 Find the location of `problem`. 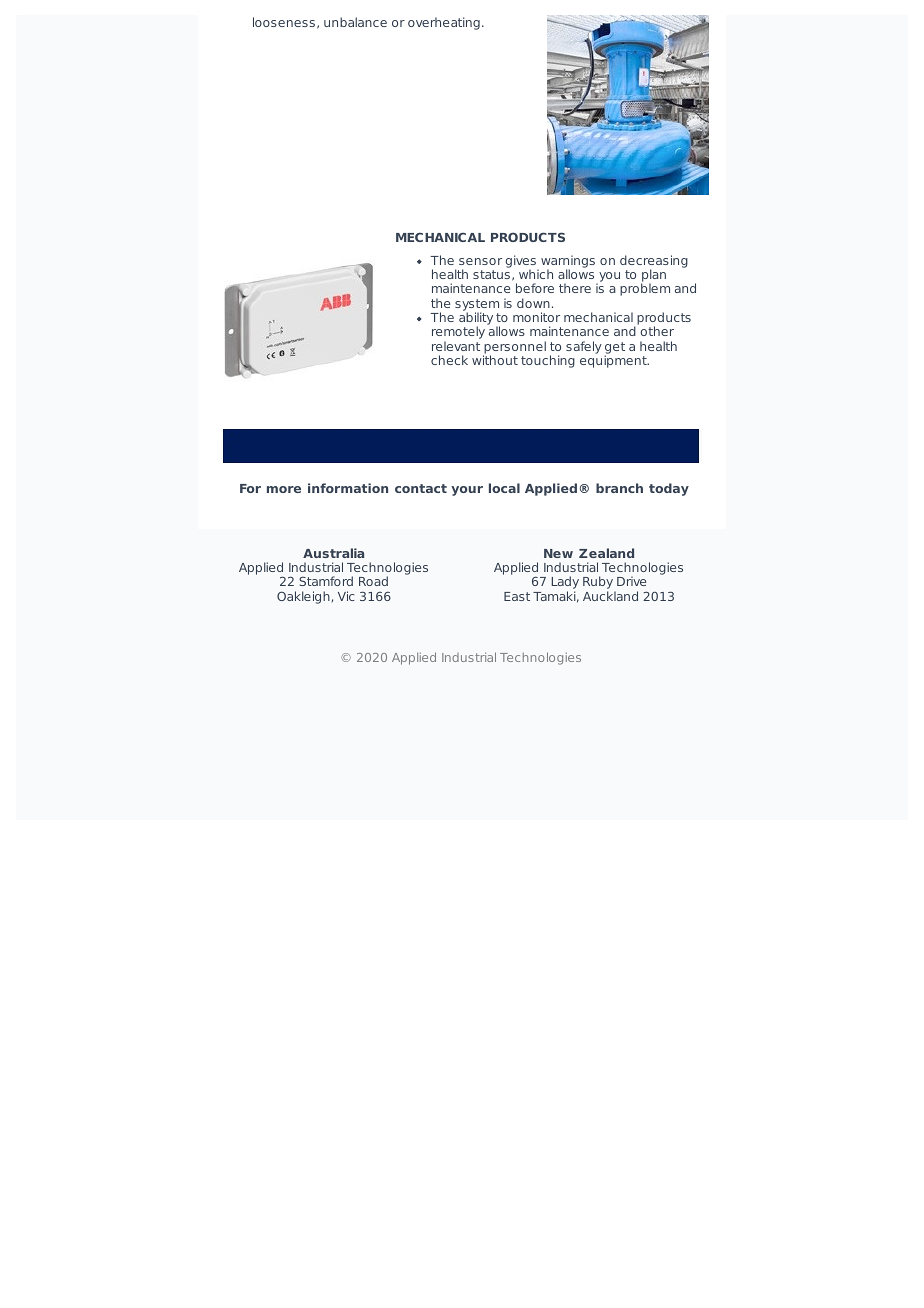

problem is located at coordinates (645, 289).
